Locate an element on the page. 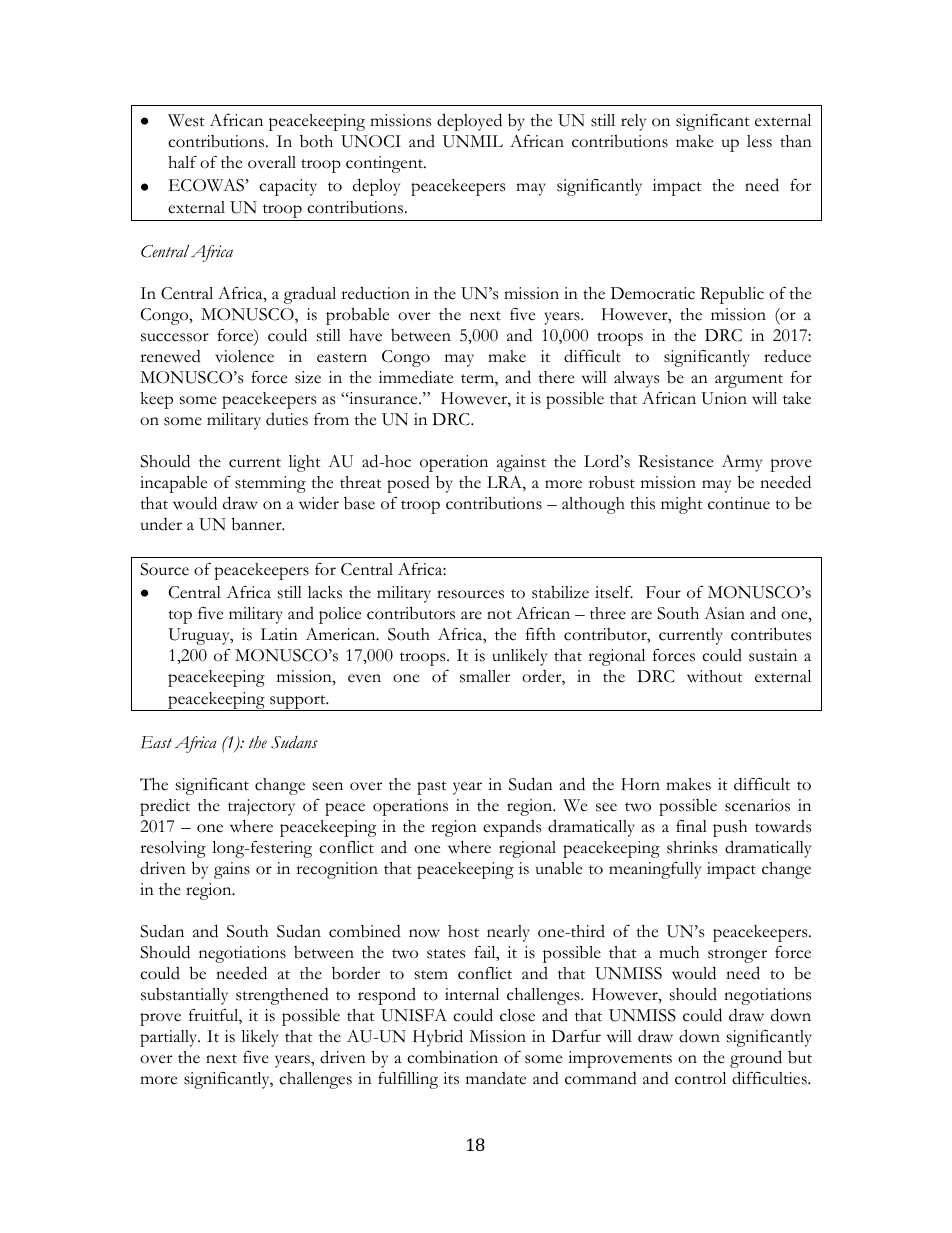 The image size is (952, 1233). not is located at coordinates (499, 615).
